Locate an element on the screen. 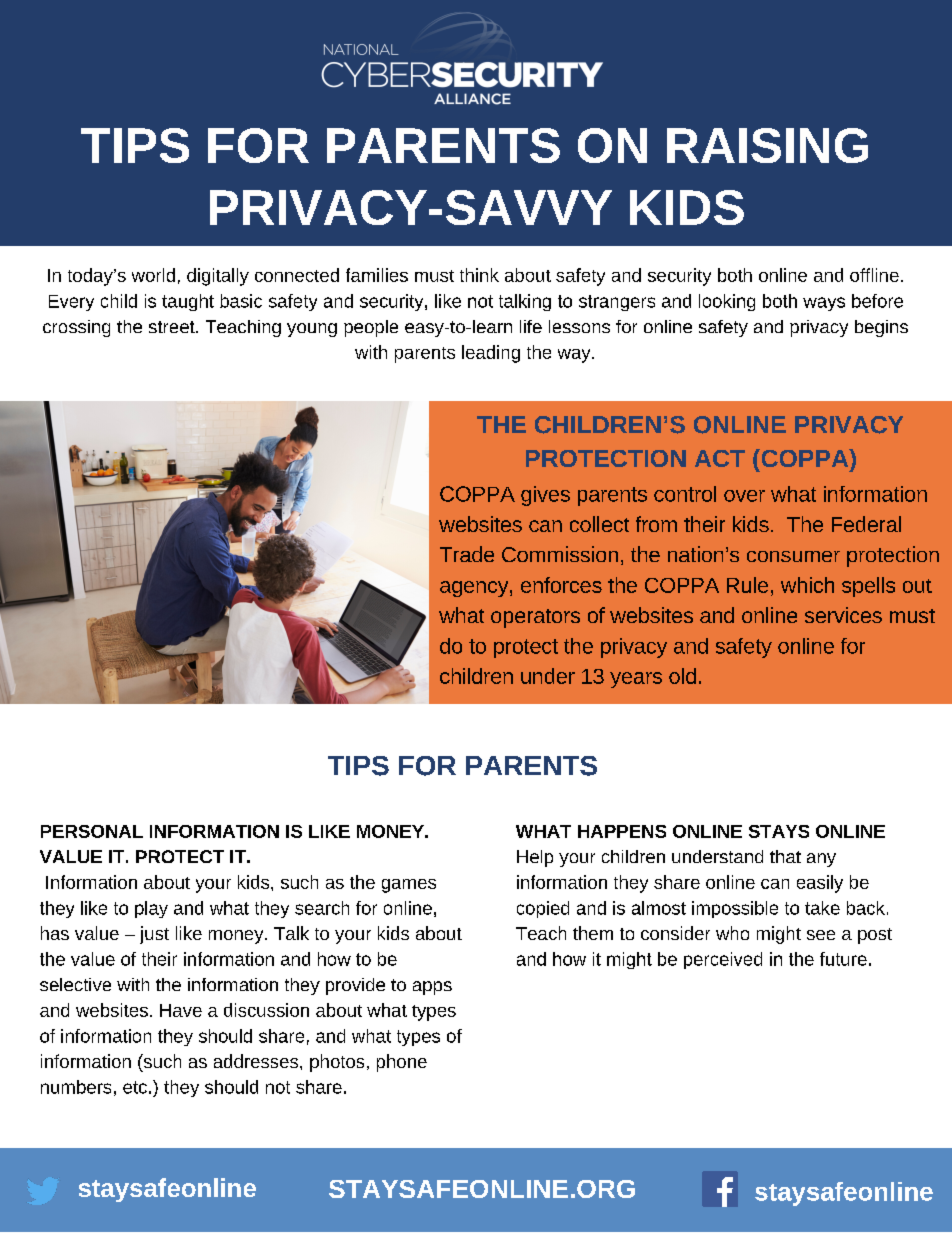 The width and height of the screenshot is (952, 1233). which is located at coordinates (807, 585).
